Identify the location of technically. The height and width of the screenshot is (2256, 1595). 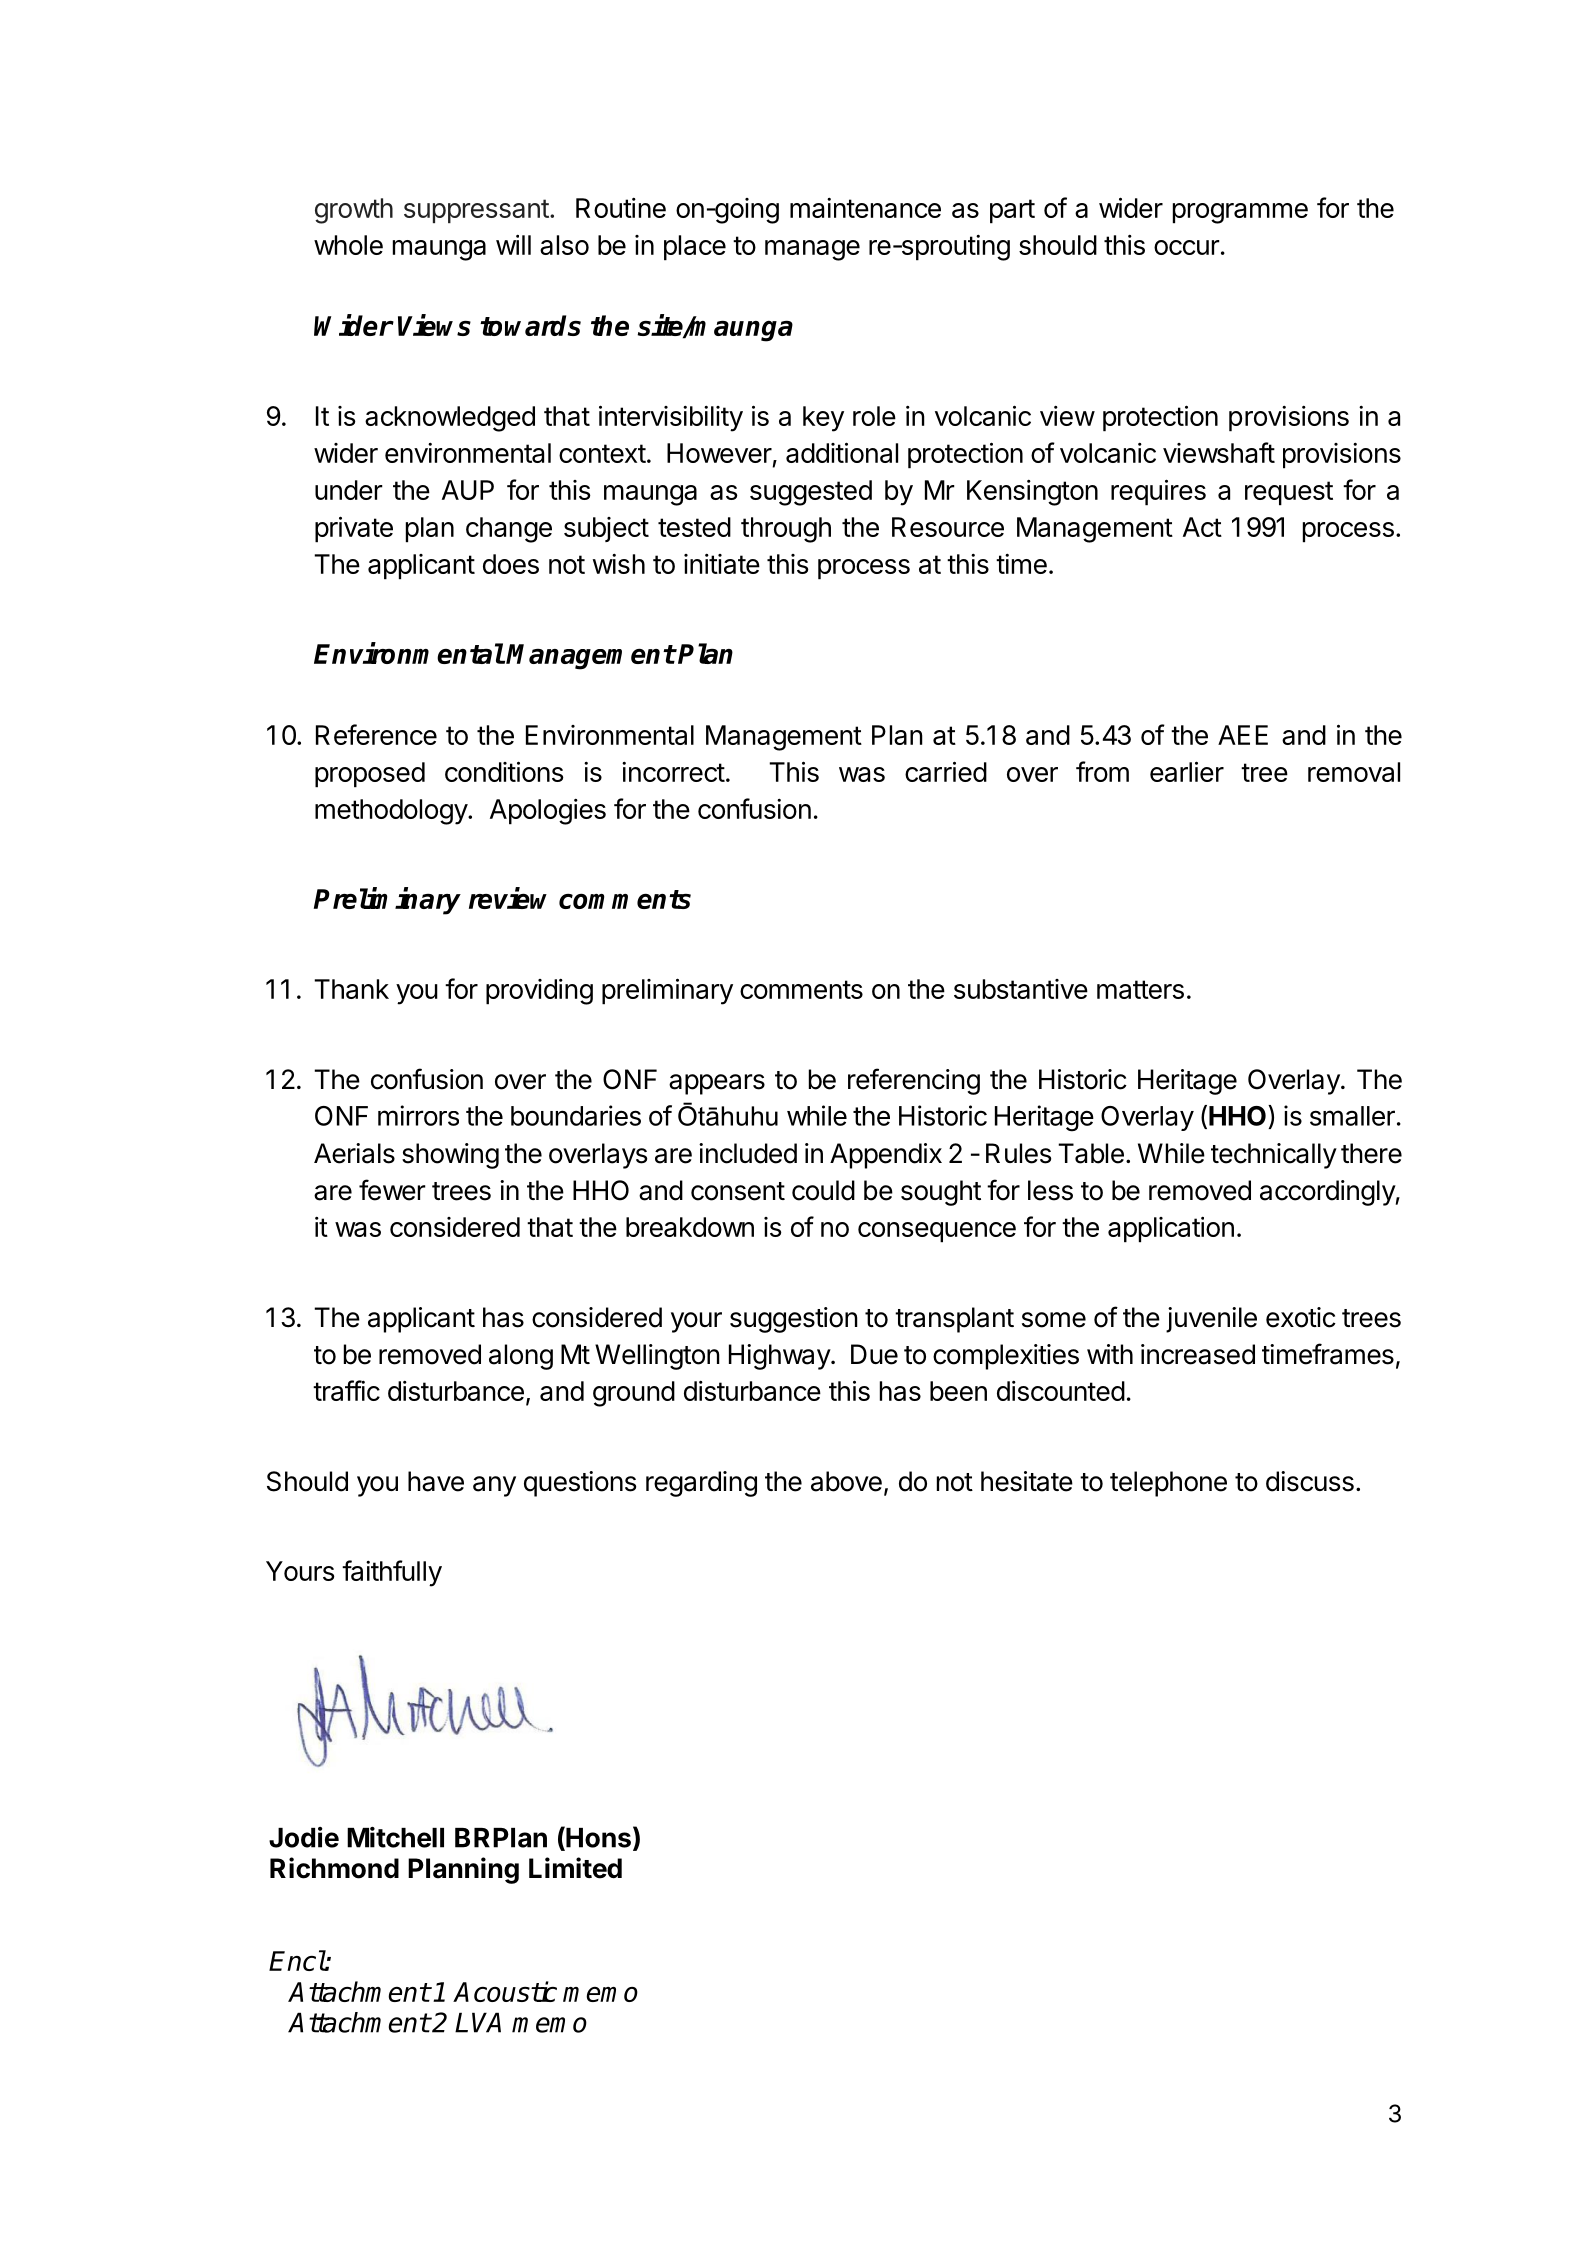
(1274, 1156).
